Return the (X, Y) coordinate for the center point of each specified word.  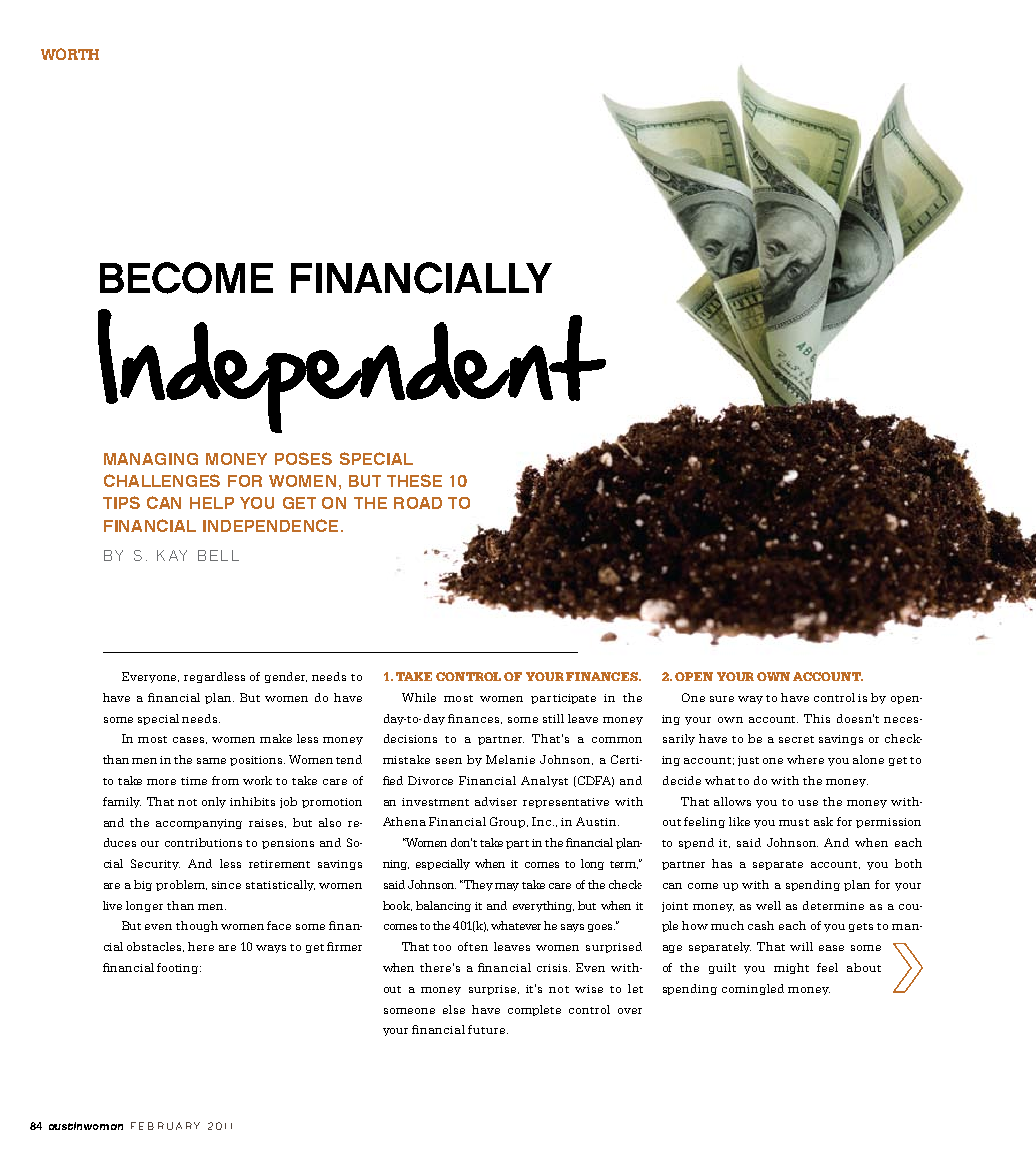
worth (70, 54)
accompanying (199, 824)
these (414, 480)
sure (722, 699)
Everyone (150, 677)
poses (303, 458)
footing (179, 968)
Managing (151, 459)
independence (270, 525)
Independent (352, 371)
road (418, 503)
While (419, 697)
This (817, 718)
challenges (162, 480)
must (794, 822)
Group (509, 822)
